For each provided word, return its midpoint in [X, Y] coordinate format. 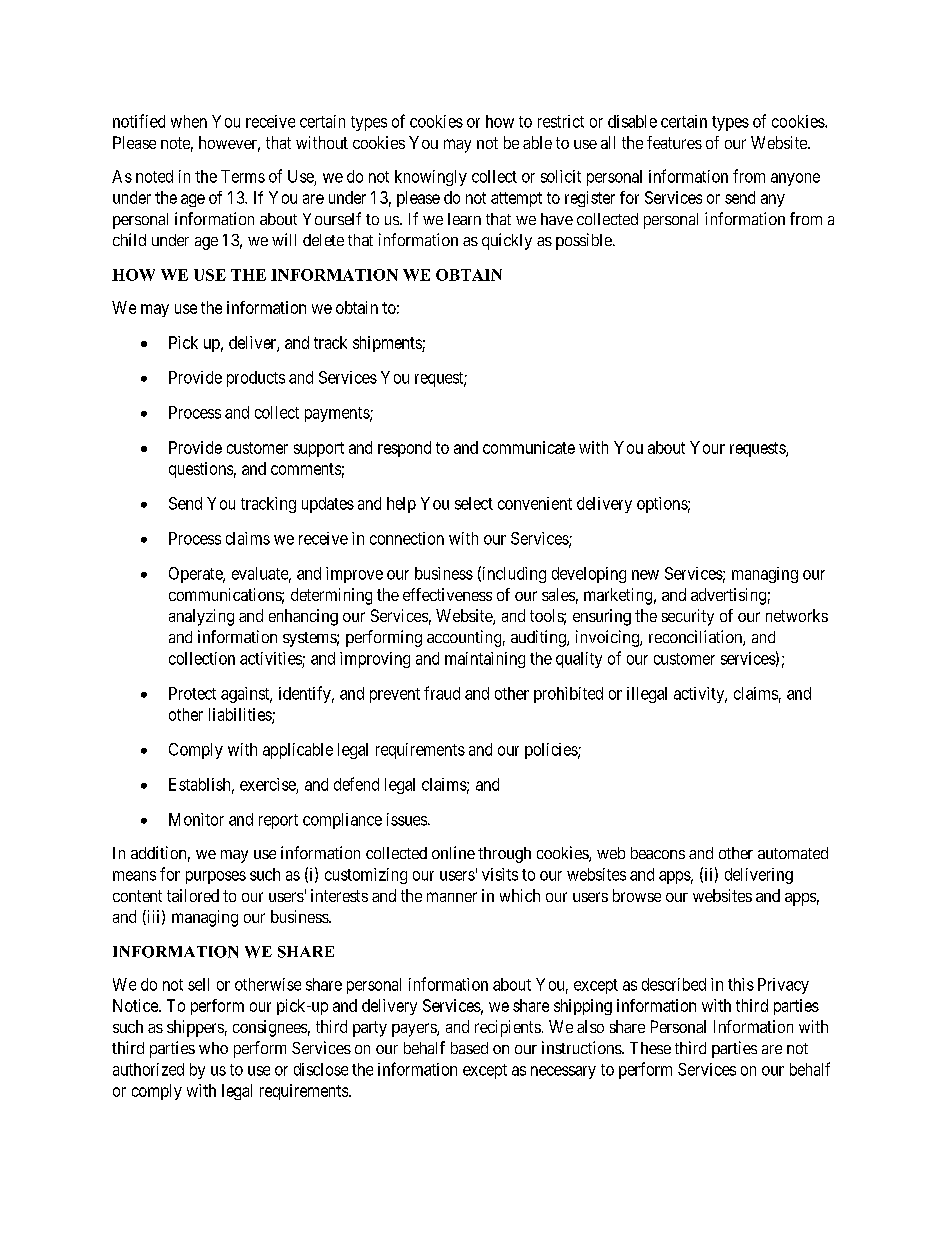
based [469, 1048]
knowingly [431, 178]
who [213, 1048]
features [674, 142]
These [650, 1048]
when [189, 121]
